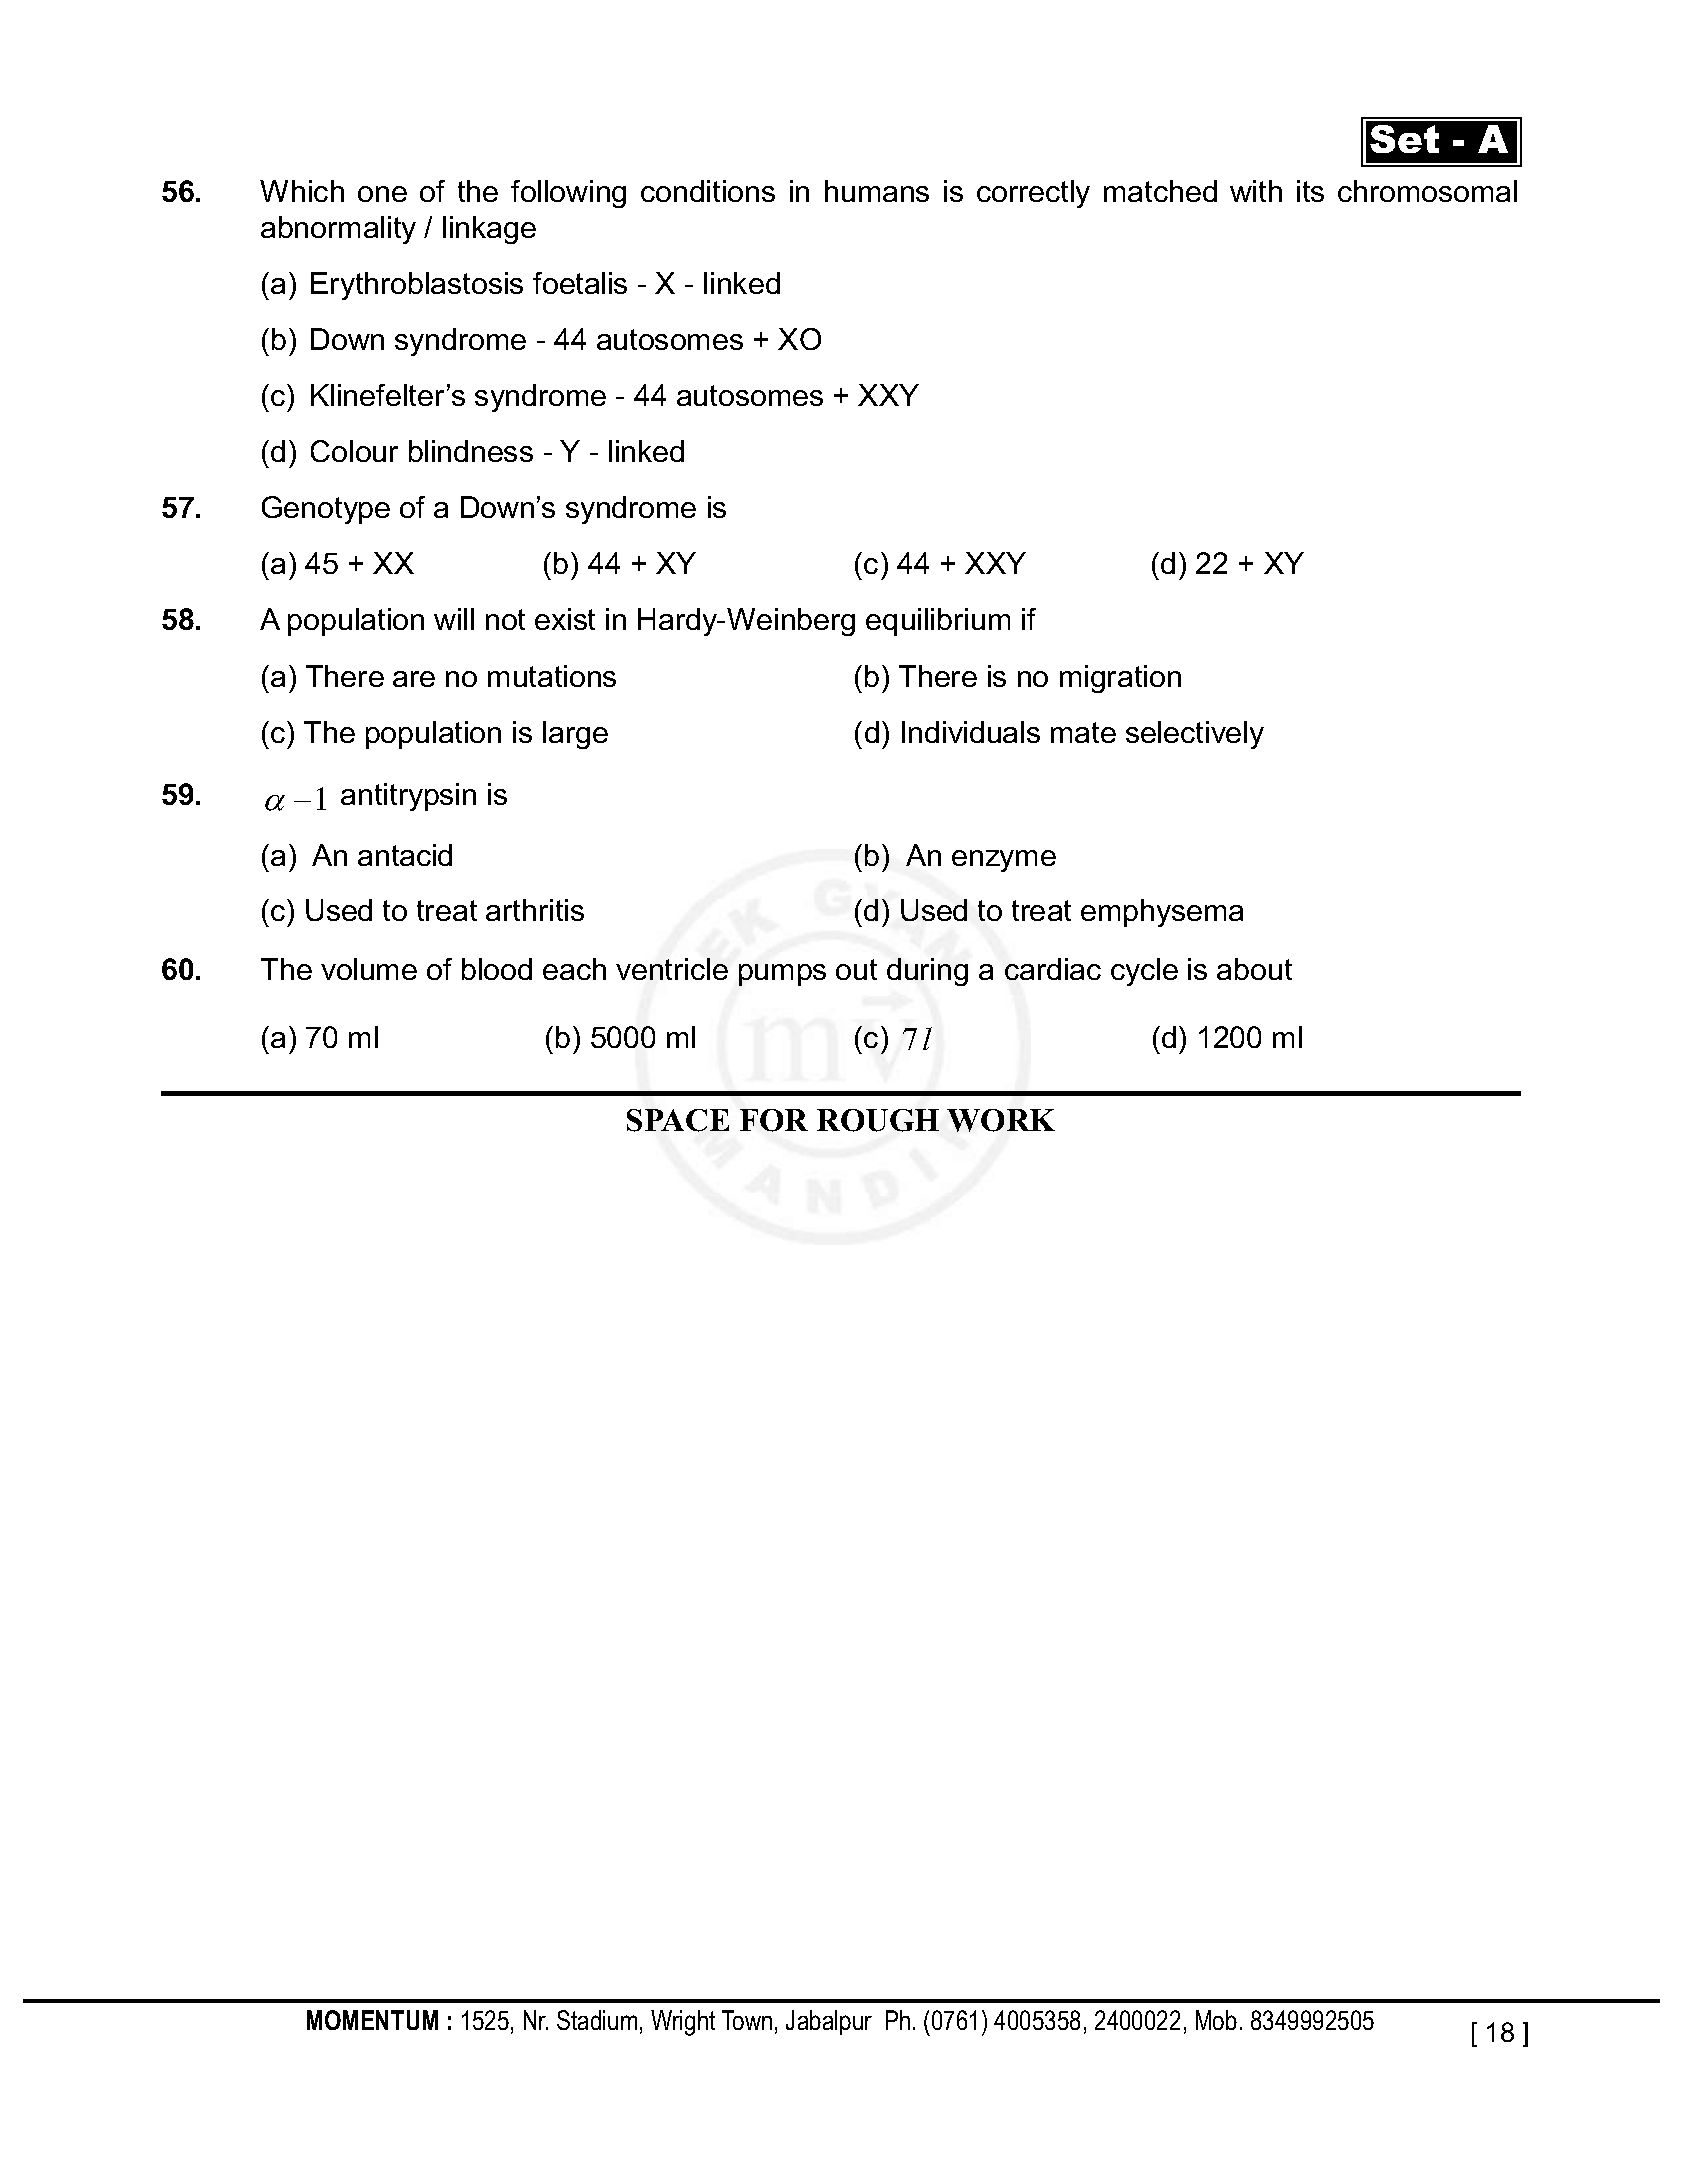 The height and width of the screenshot is (2176, 1682). I want to click on FOR, so click(774, 1120).
